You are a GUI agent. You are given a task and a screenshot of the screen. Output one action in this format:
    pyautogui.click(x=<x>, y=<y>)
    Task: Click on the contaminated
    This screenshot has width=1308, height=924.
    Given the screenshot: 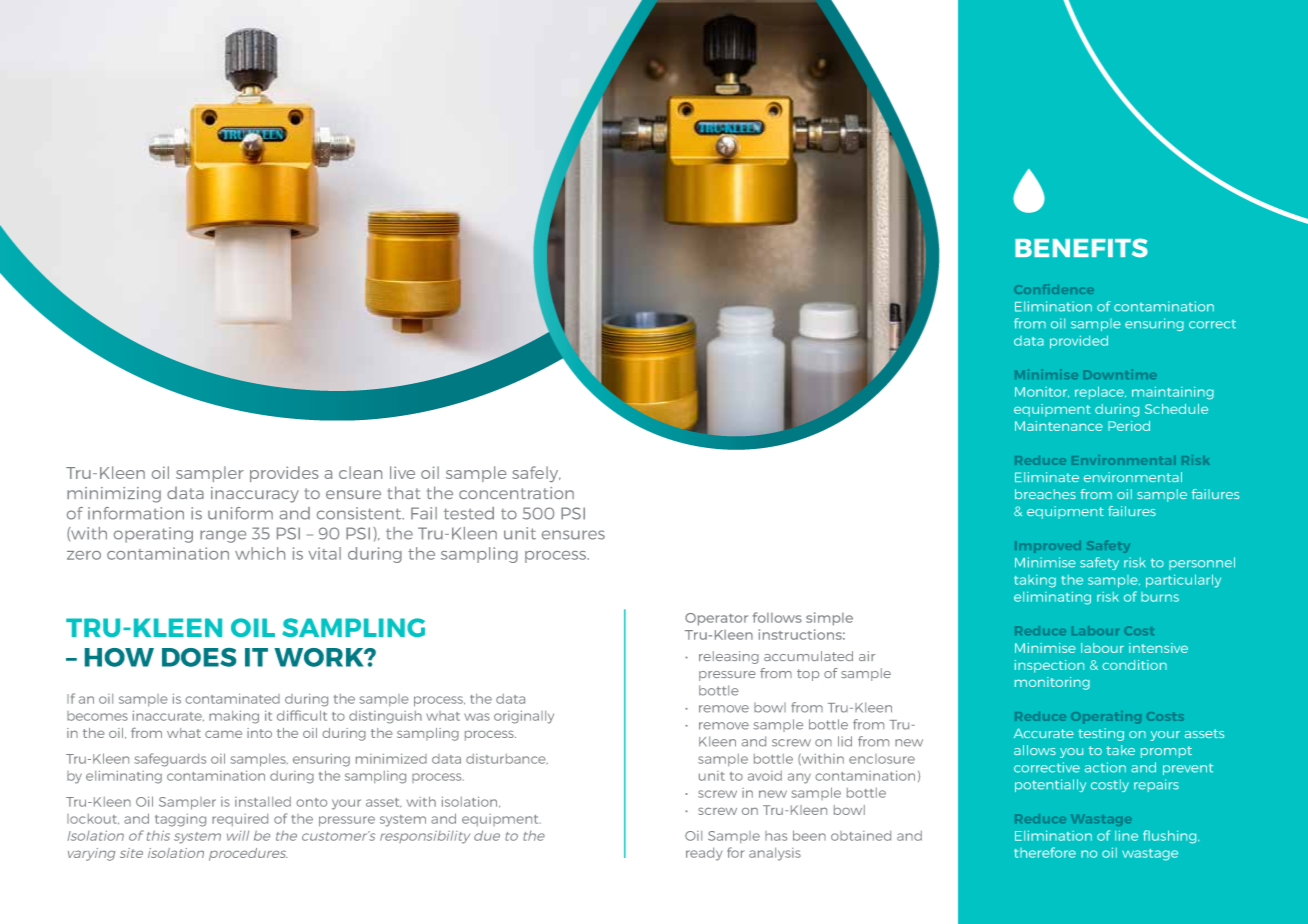 What is the action you would take?
    pyautogui.click(x=232, y=698)
